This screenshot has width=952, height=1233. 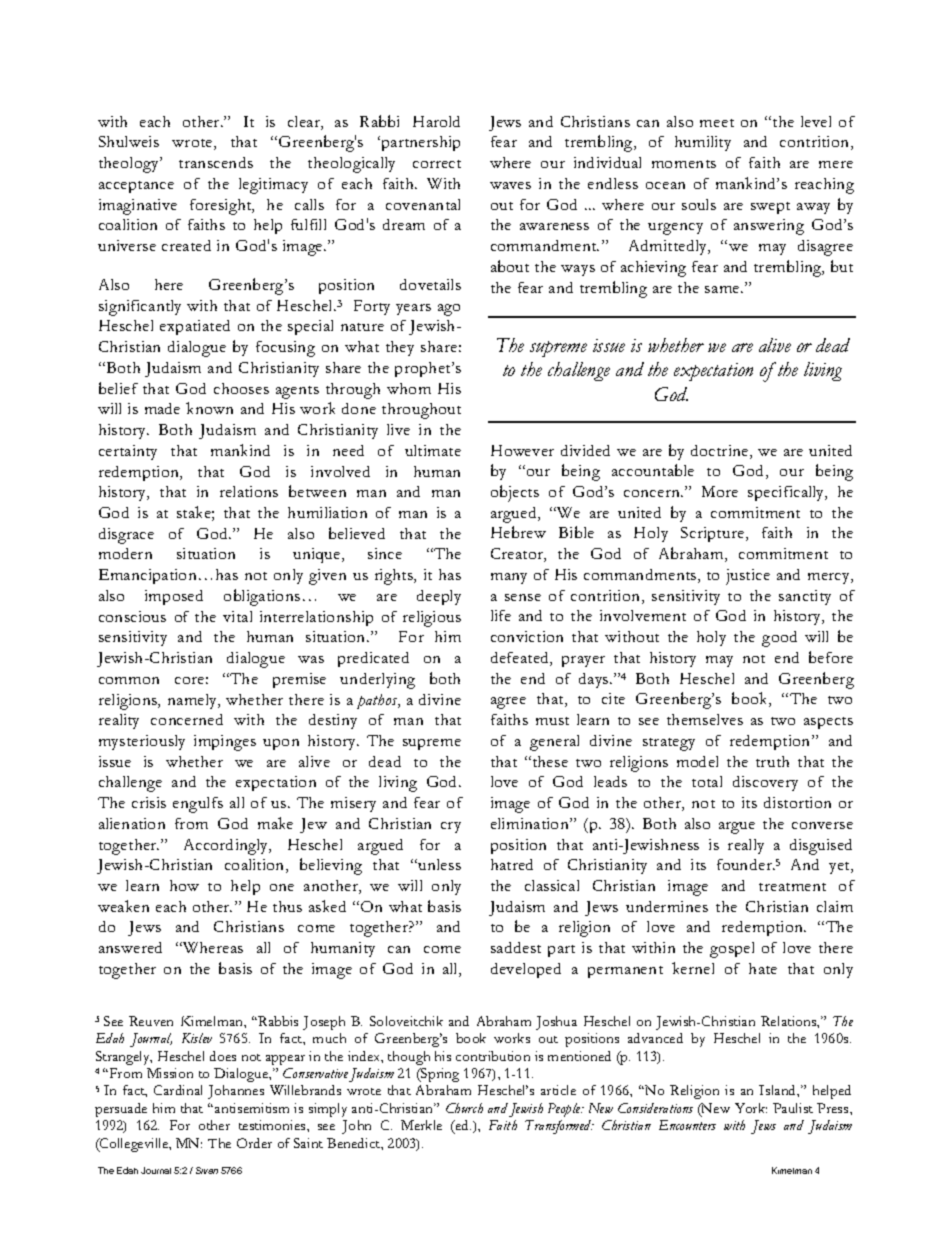 I want to click on known, so click(x=209, y=408).
